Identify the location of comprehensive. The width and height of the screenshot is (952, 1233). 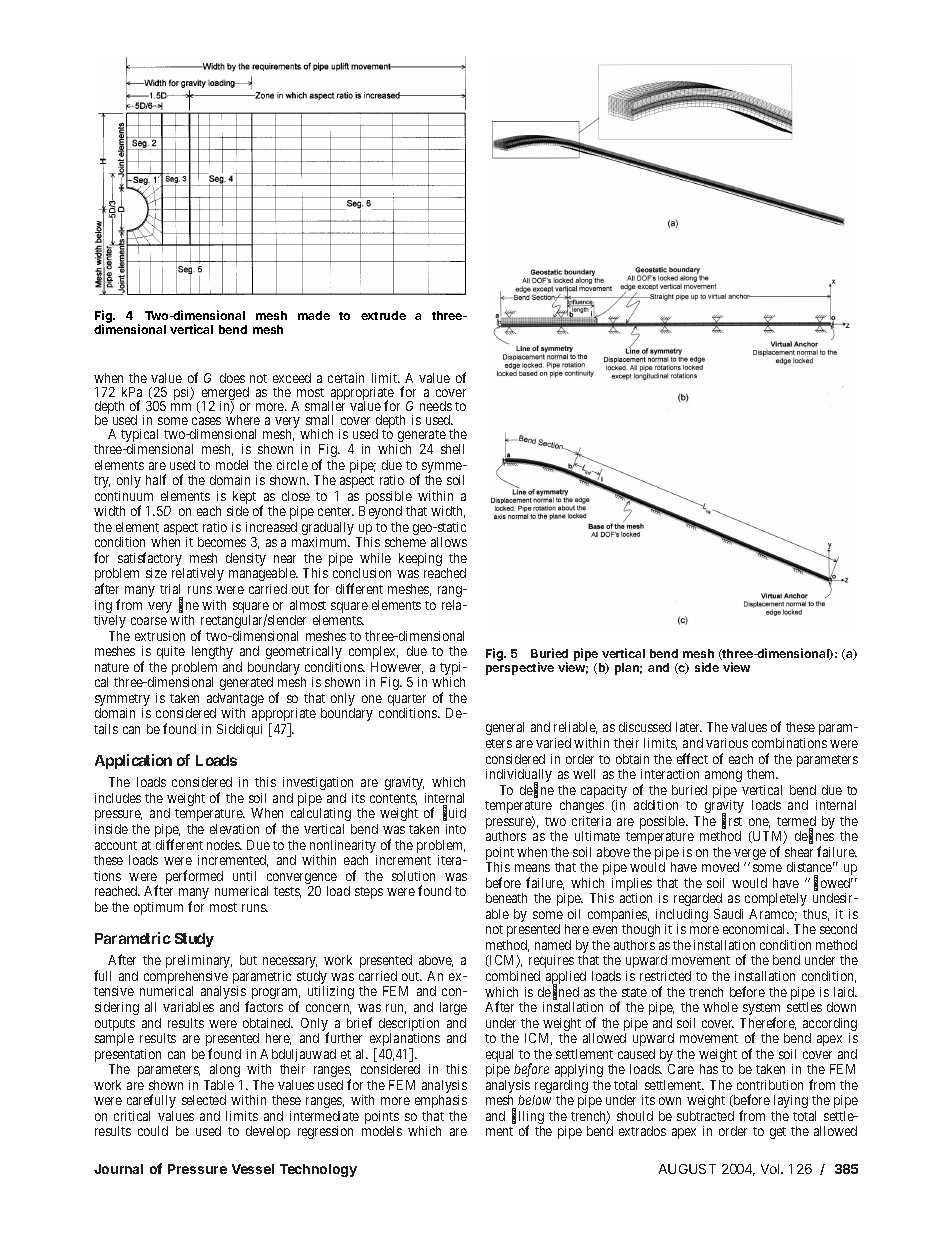
(186, 979).
